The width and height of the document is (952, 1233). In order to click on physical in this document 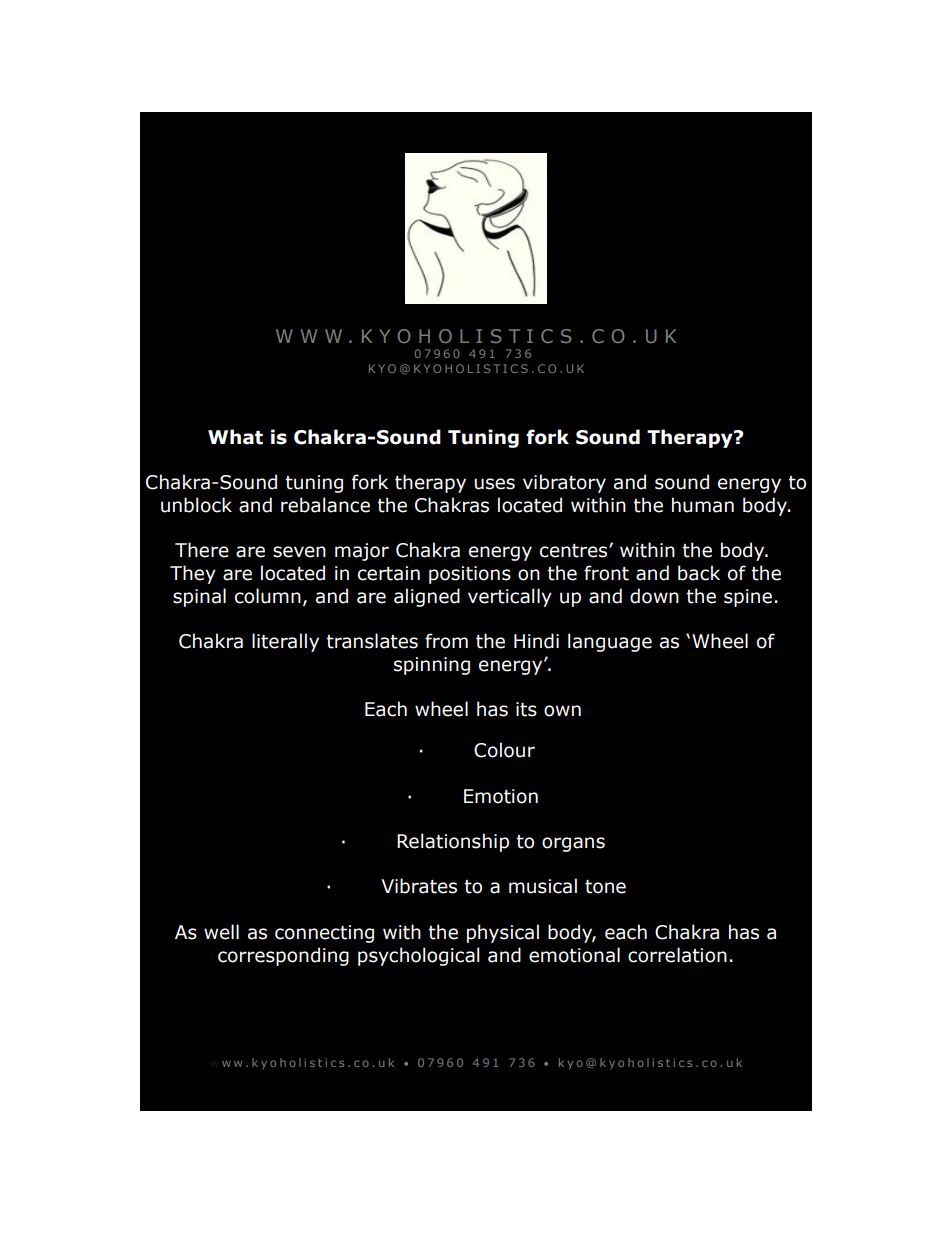, I will do `click(503, 933)`.
